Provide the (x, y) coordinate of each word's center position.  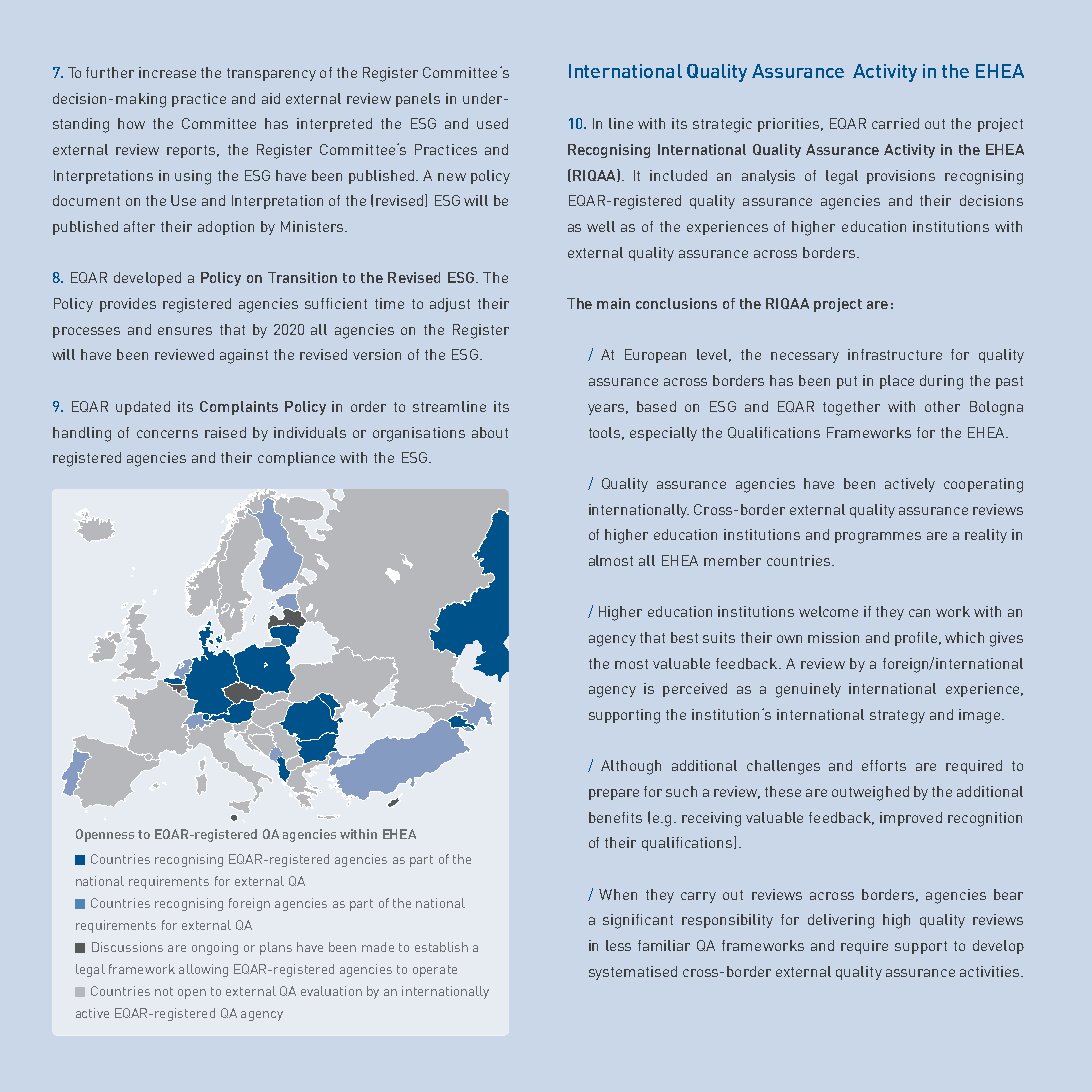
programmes (878, 538)
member (732, 560)
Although (631, 767)
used (492, 123)
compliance (296, 459)
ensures (185, 331)
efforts (884, 765)
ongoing (215, 948)
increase (167, 72)
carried (895, 123)
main (613, 303)
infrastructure (895, 354)
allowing (203, 970)
